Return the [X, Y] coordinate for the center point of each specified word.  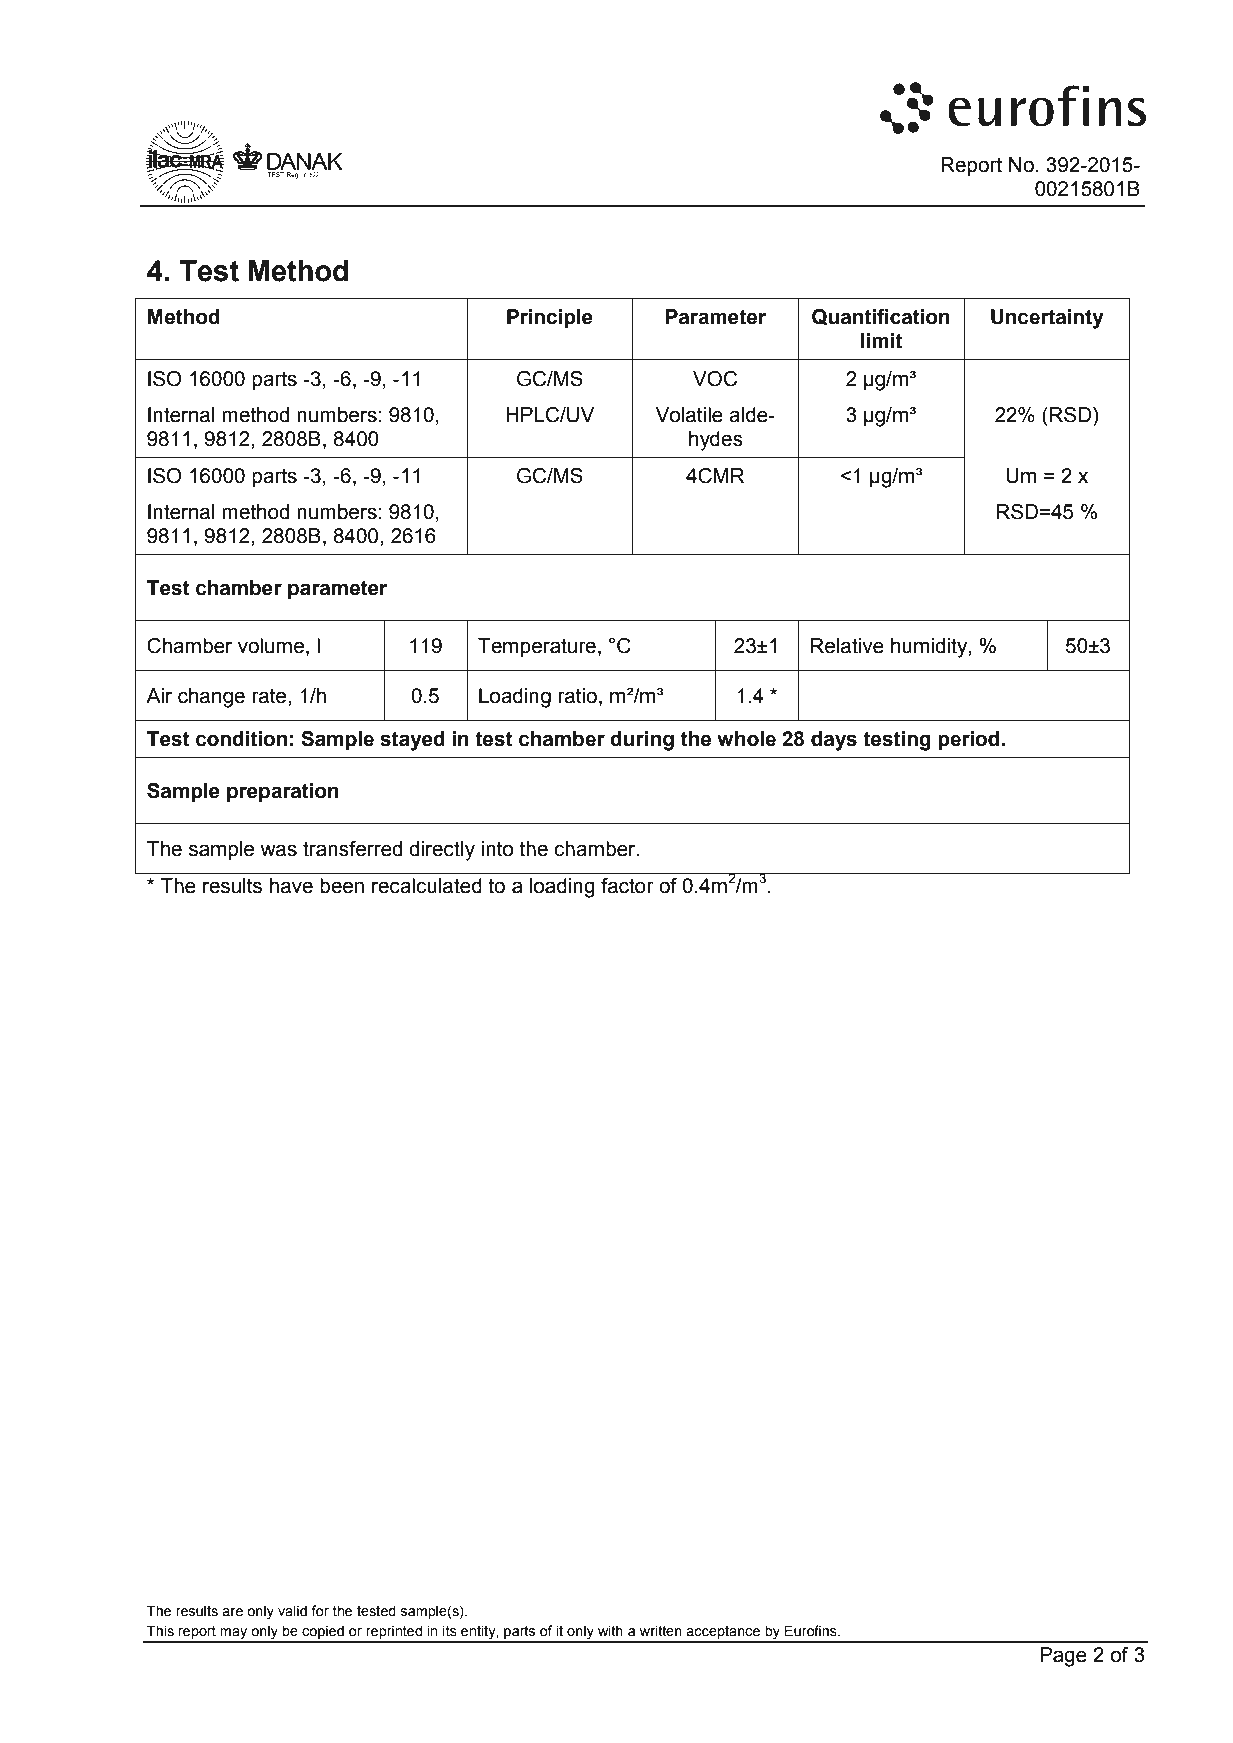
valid [292, 1611]
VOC [715, 379]
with [610, 1631]
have [291, 886]
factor [627, 886]
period [970, 741]
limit [881, 341]
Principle [550, 319]
